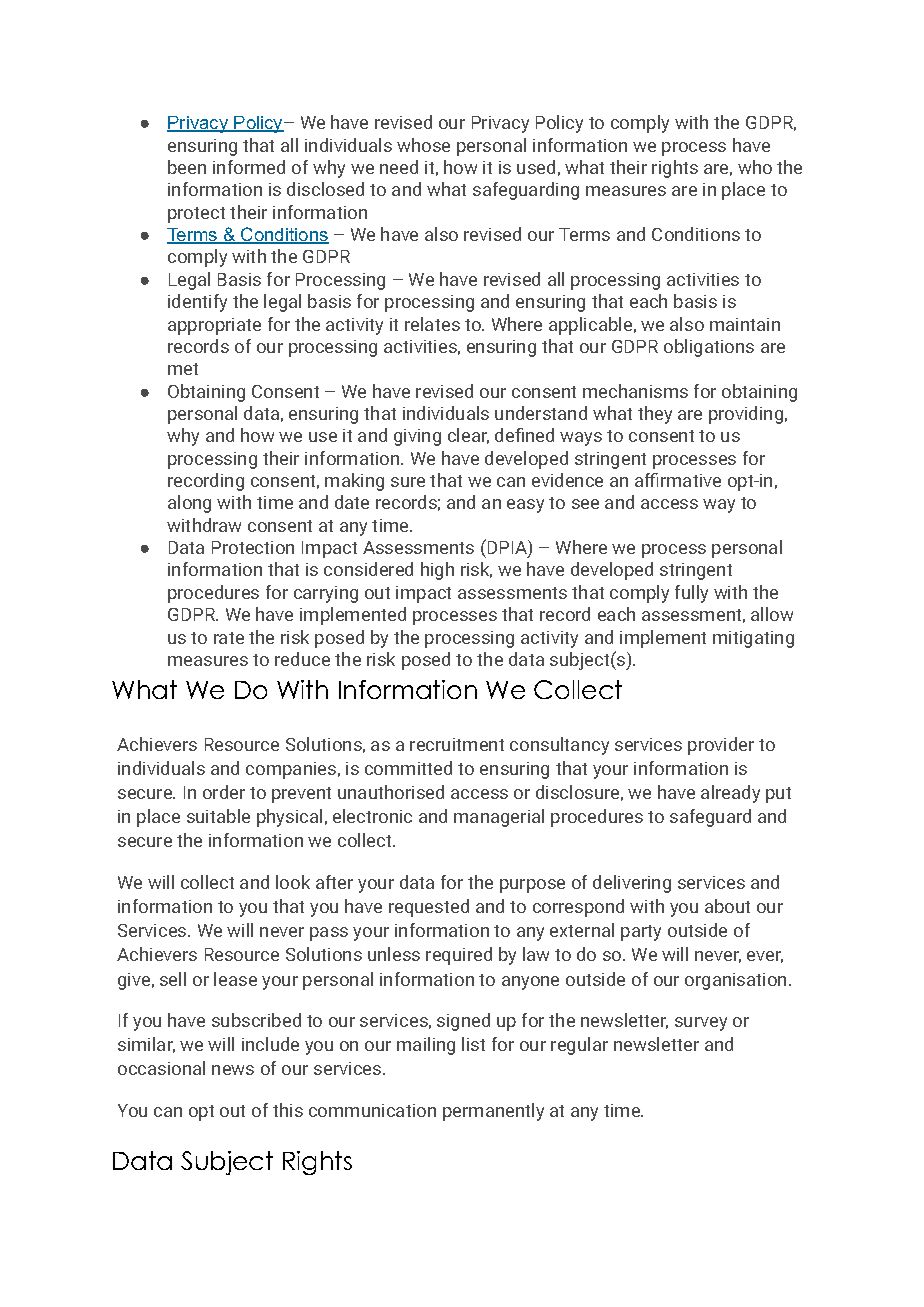 The width and height of the document is (924, 1307). I want to click on permanently, so click(493, 1112).
